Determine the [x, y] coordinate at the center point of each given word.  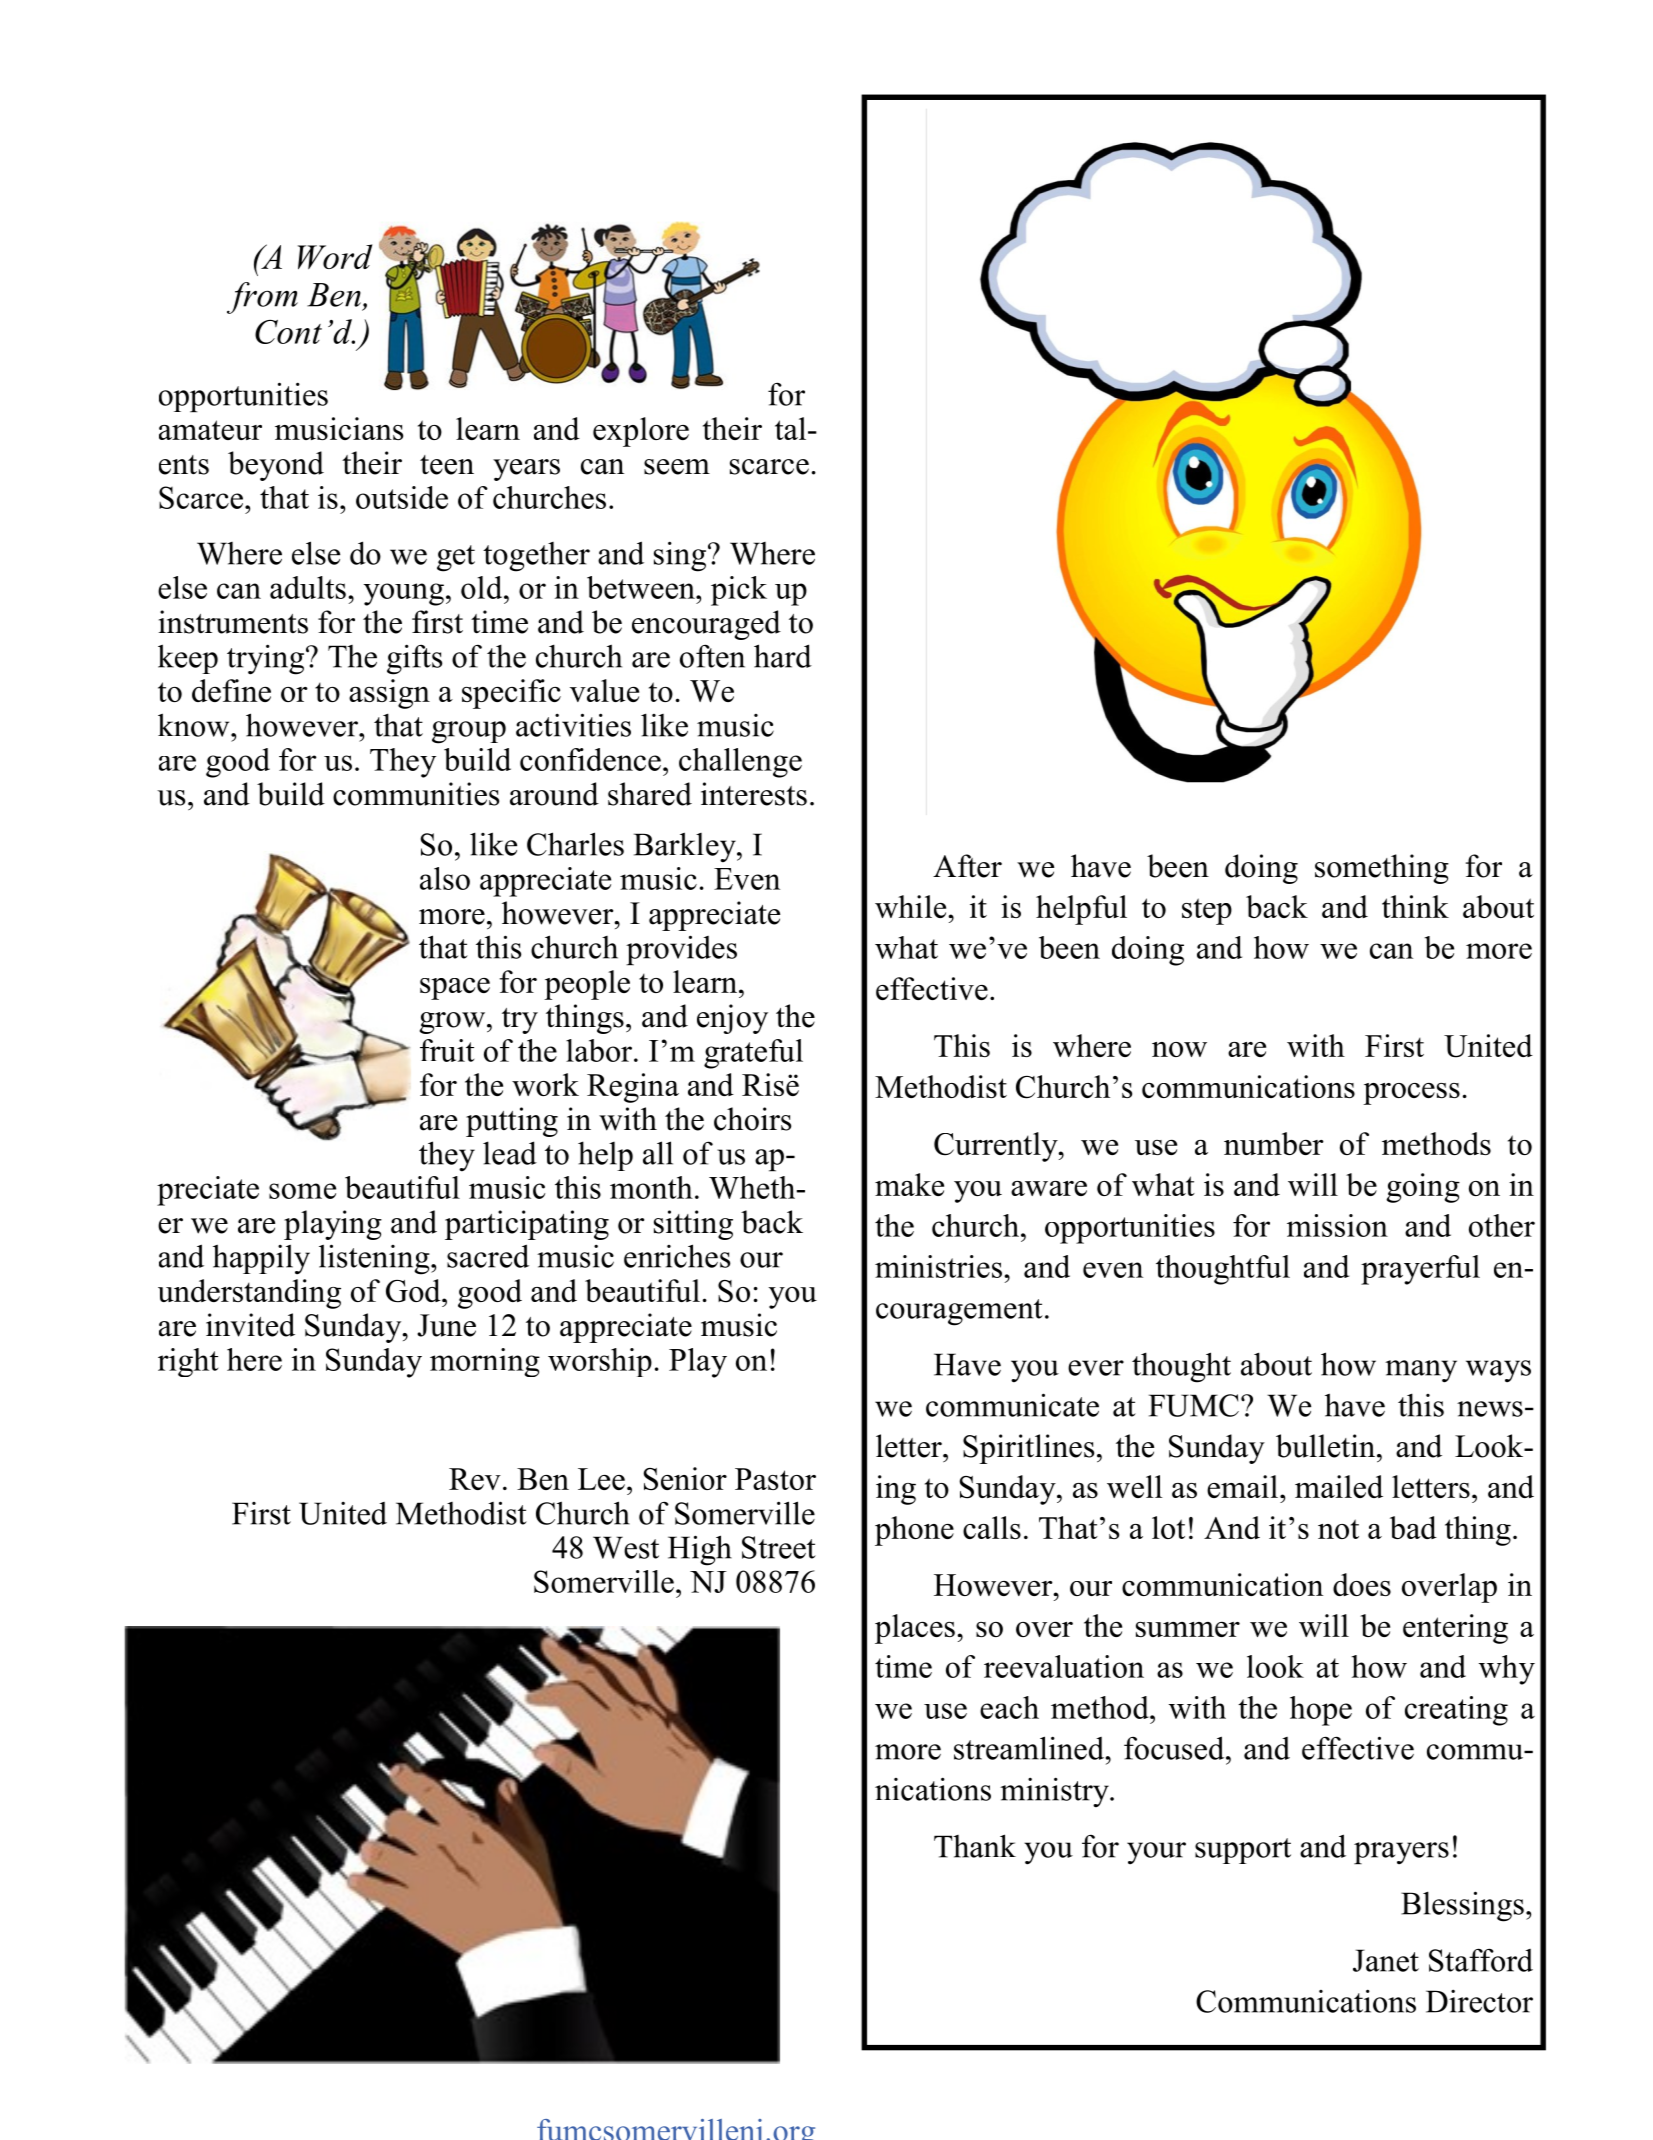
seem [677, 467]
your [1156, 1853]
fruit [447, 1050]
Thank [975, 1846]
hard [783, 656]
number [1274, 1143]
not [1338, 1529]
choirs [752, 1119]
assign [389, 694]
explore [641, 432]
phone [914, 1531]
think [1415, 906]
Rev [475, 1479]
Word [335, 256]
